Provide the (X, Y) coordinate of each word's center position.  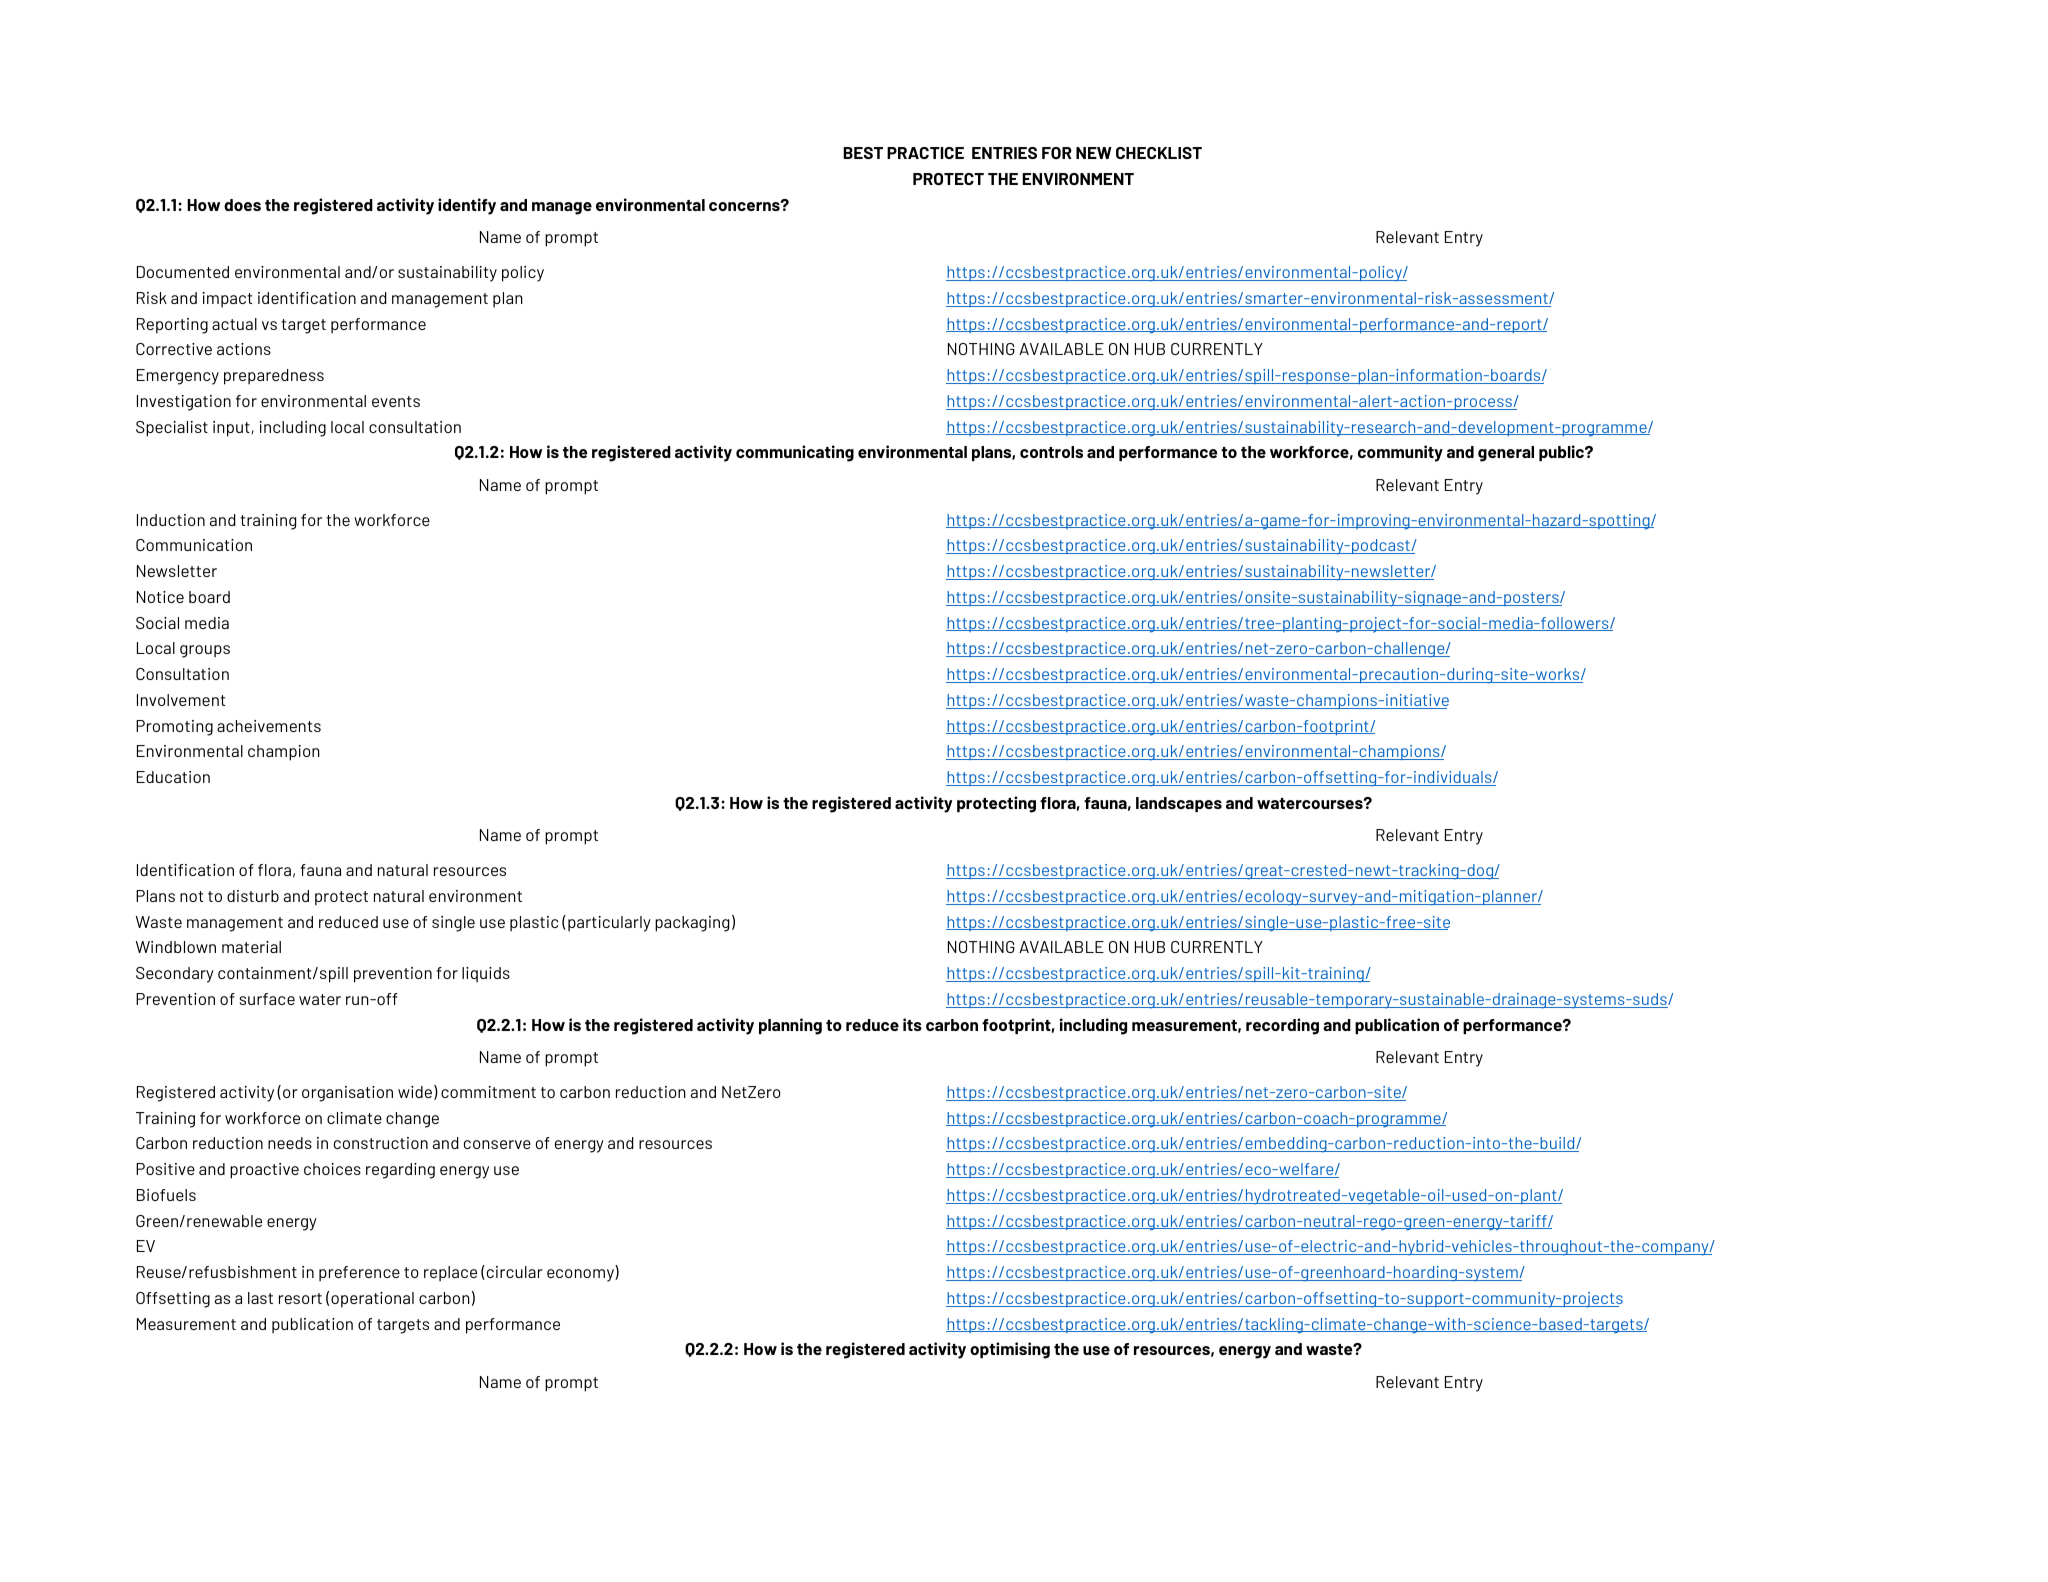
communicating (795, 453)
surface (267, 999)
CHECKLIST (1159, 153)
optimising (1010, 1350)
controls (1051, 452)
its (912, 1024)
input (232, 429)
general (1506, 454)
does (242, 205)
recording (1282, 1026)
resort (300, 1298)
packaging (692, 924)
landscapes (1179, 804)
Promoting (174, 728)
